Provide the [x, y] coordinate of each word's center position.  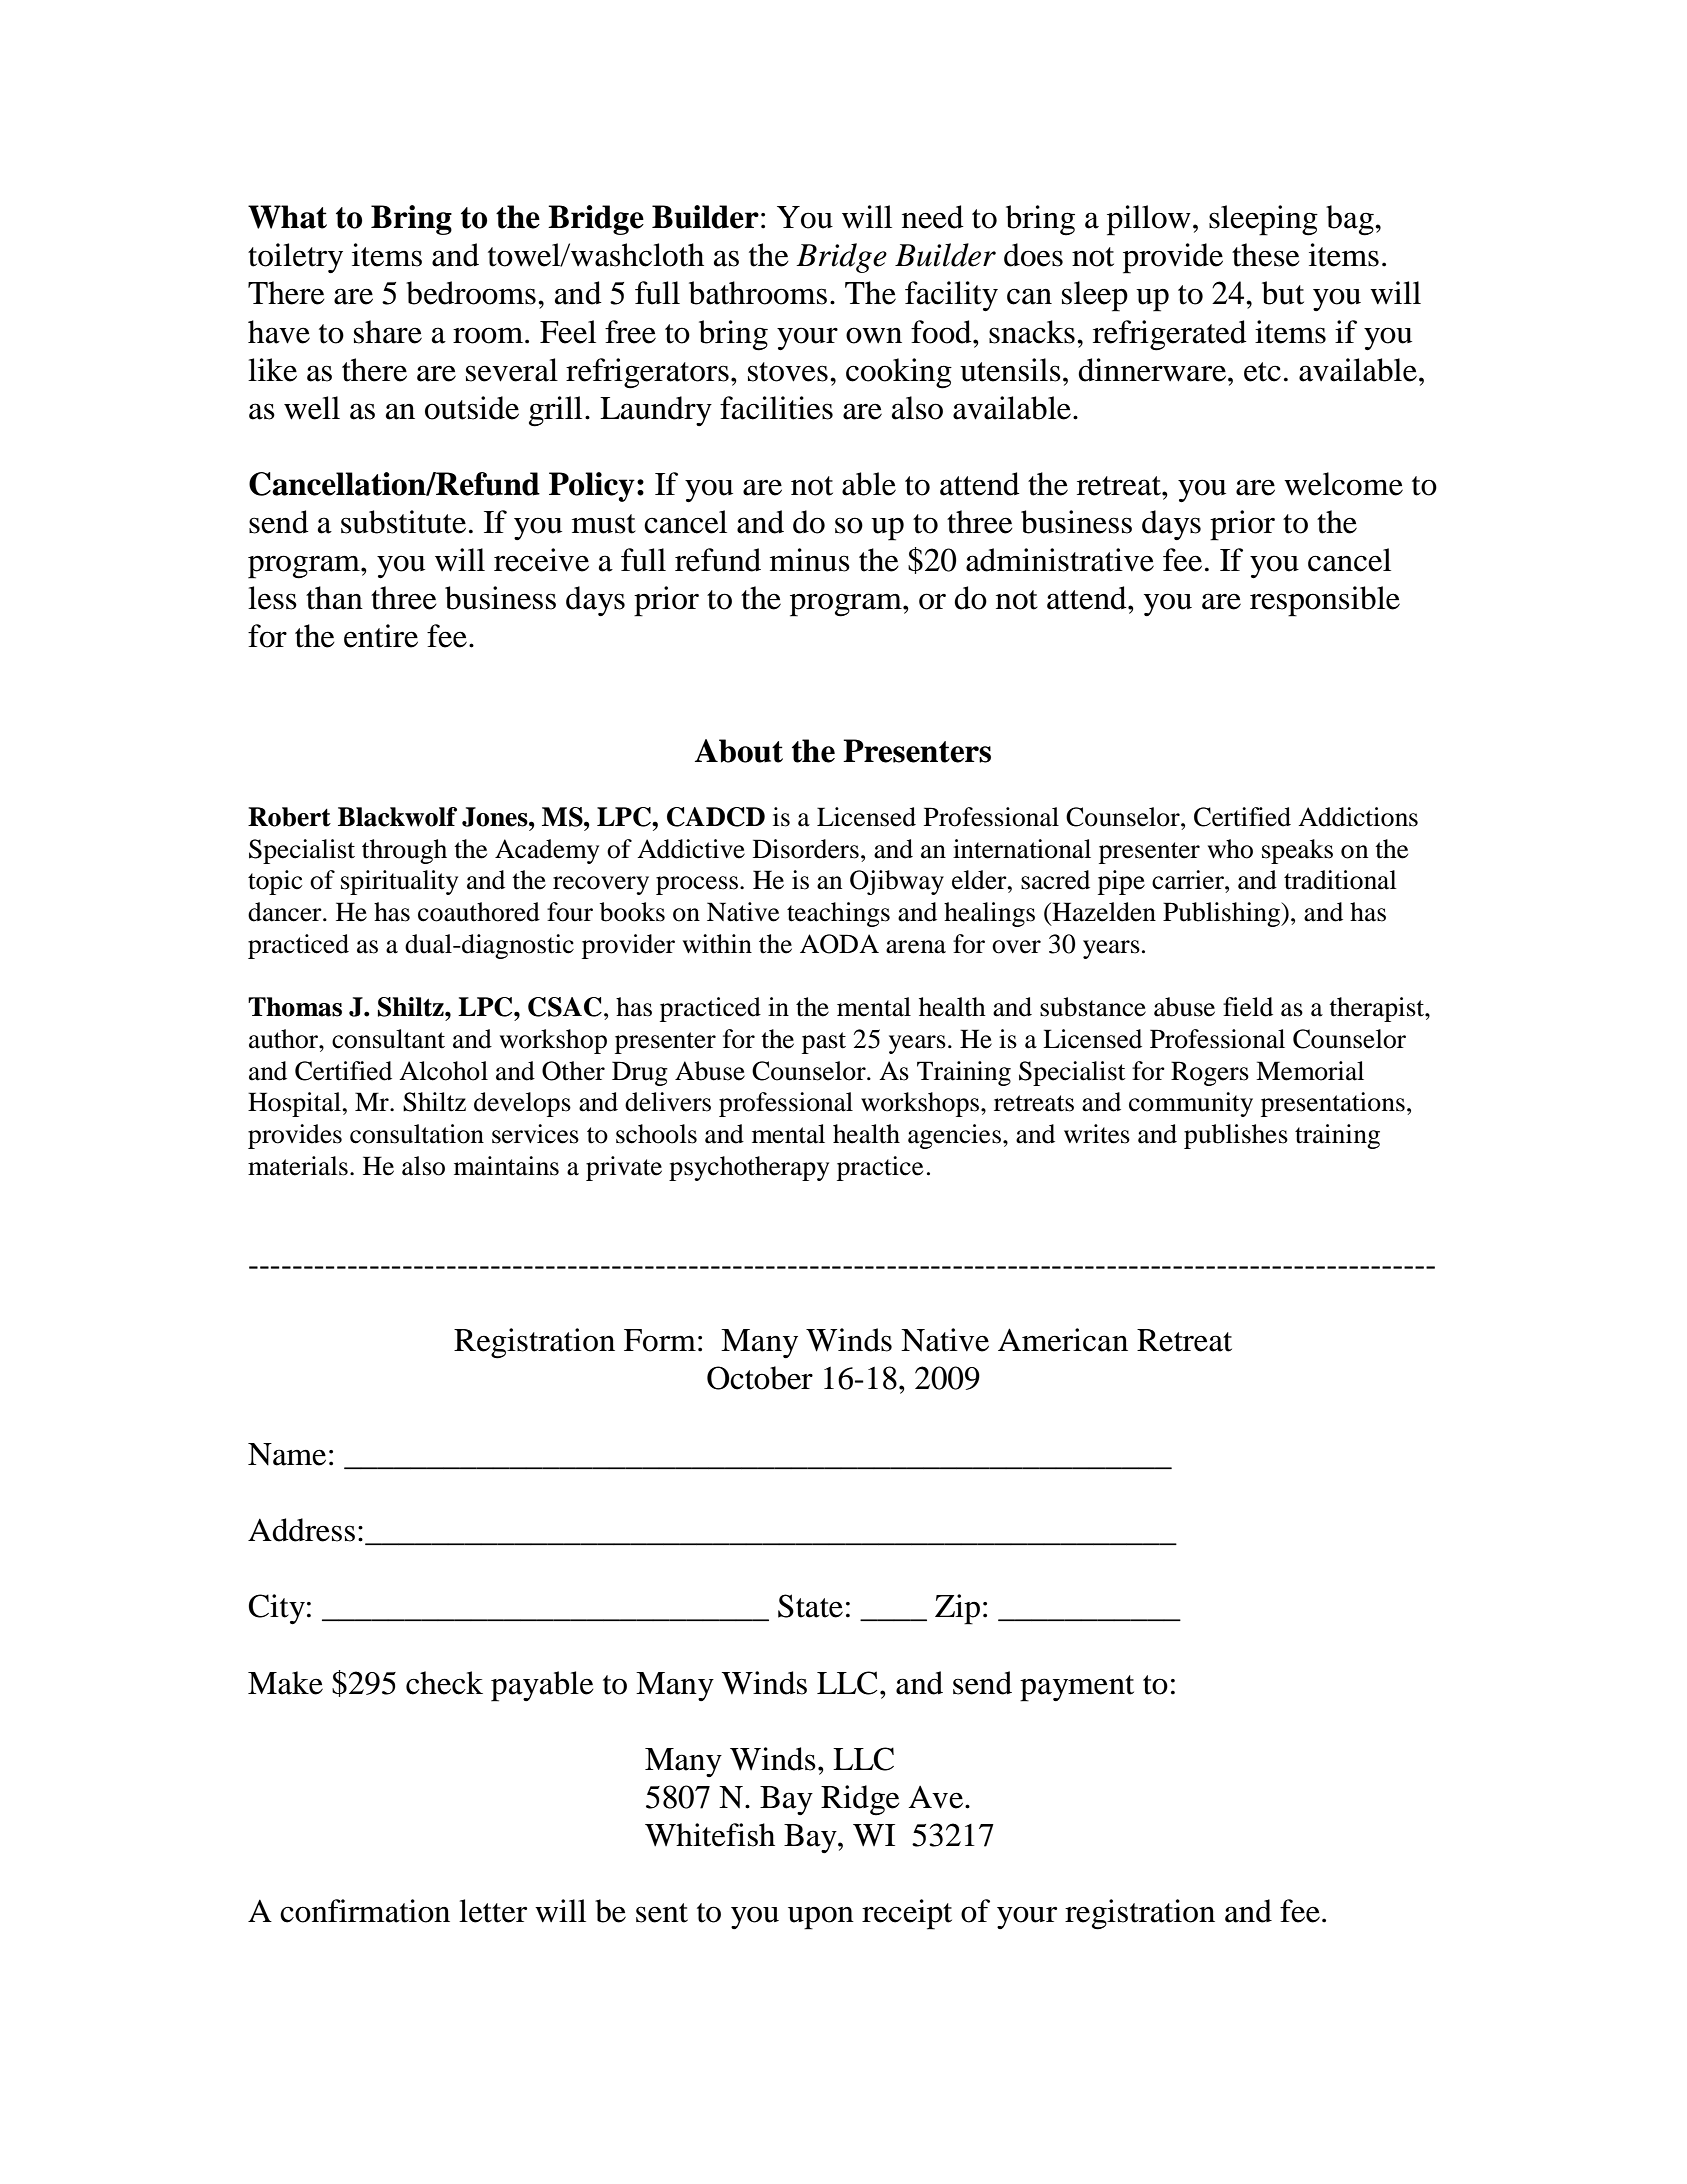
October [760, 1378]
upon [821, 1918]
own [874, 335]
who [1230, 849]
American [1063, 1340]
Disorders [806, 849]
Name [287, 1454]
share [388, 332]
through [404, 851]
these [1266, 255]
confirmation [365, 1911]
